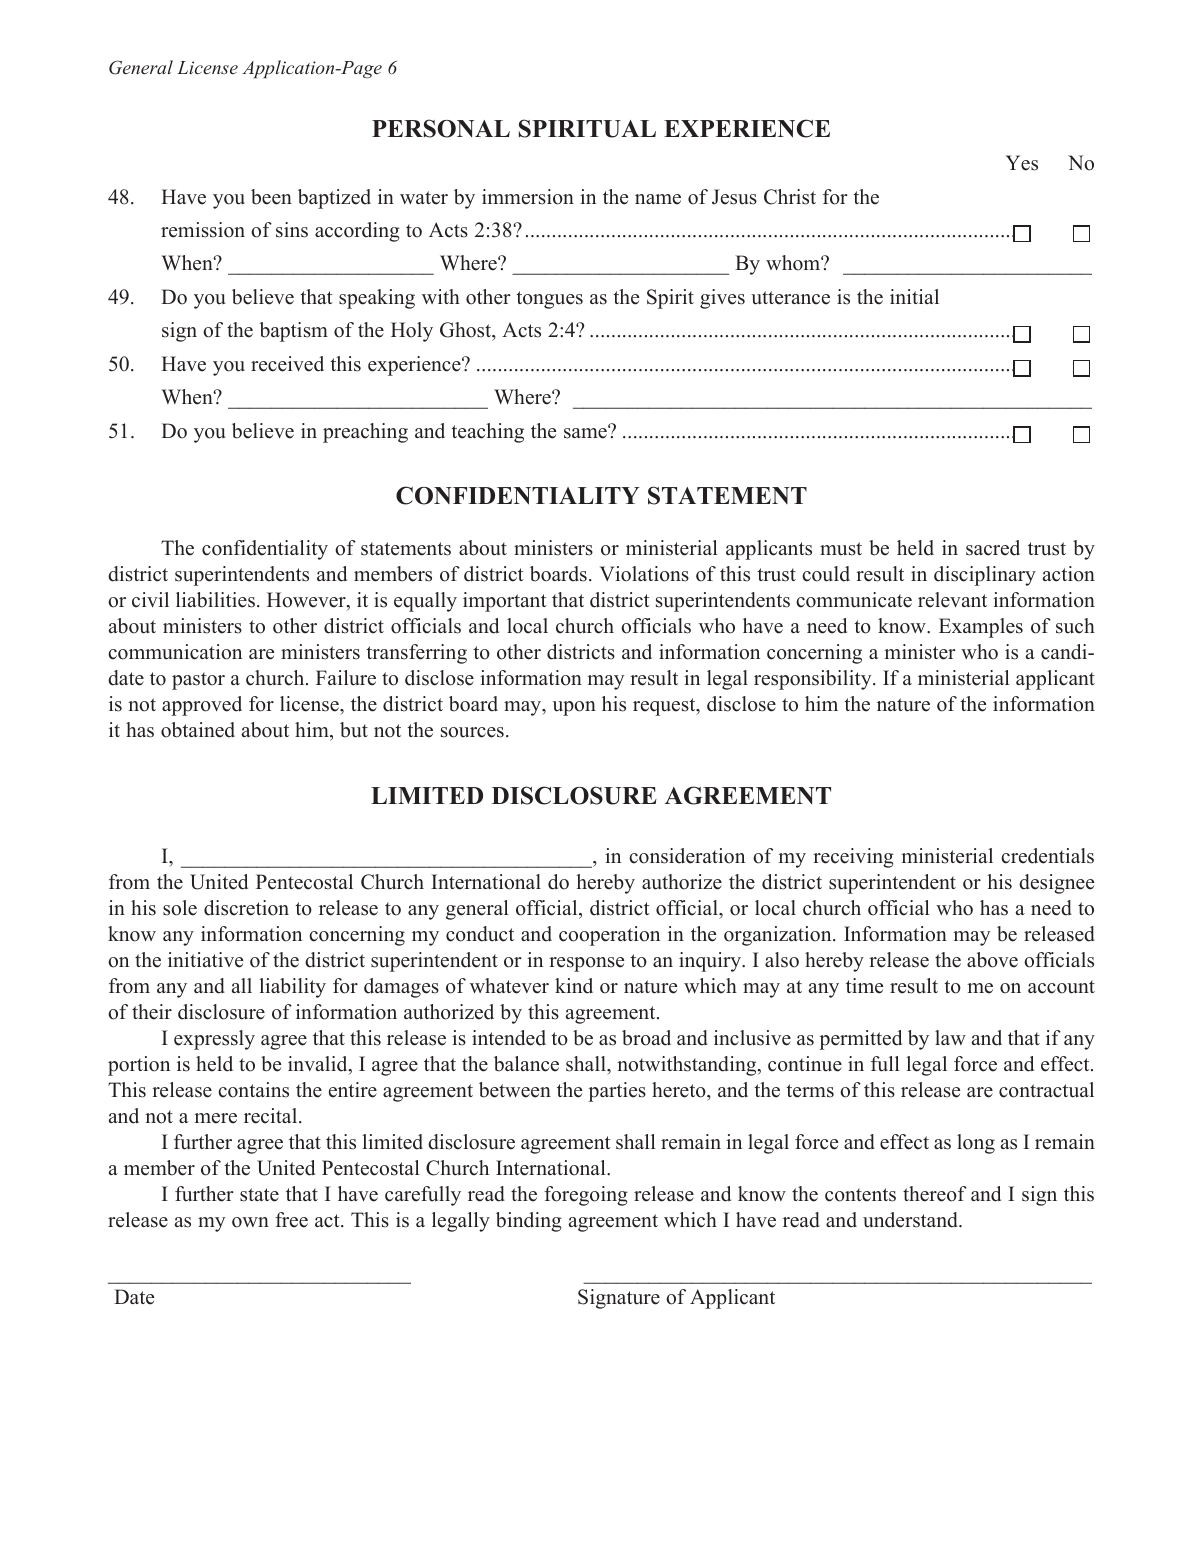 This image has width=1203, height=1557. Describe the element at coordinates (935, 1194) in the image. I see `thereof` at that location.
